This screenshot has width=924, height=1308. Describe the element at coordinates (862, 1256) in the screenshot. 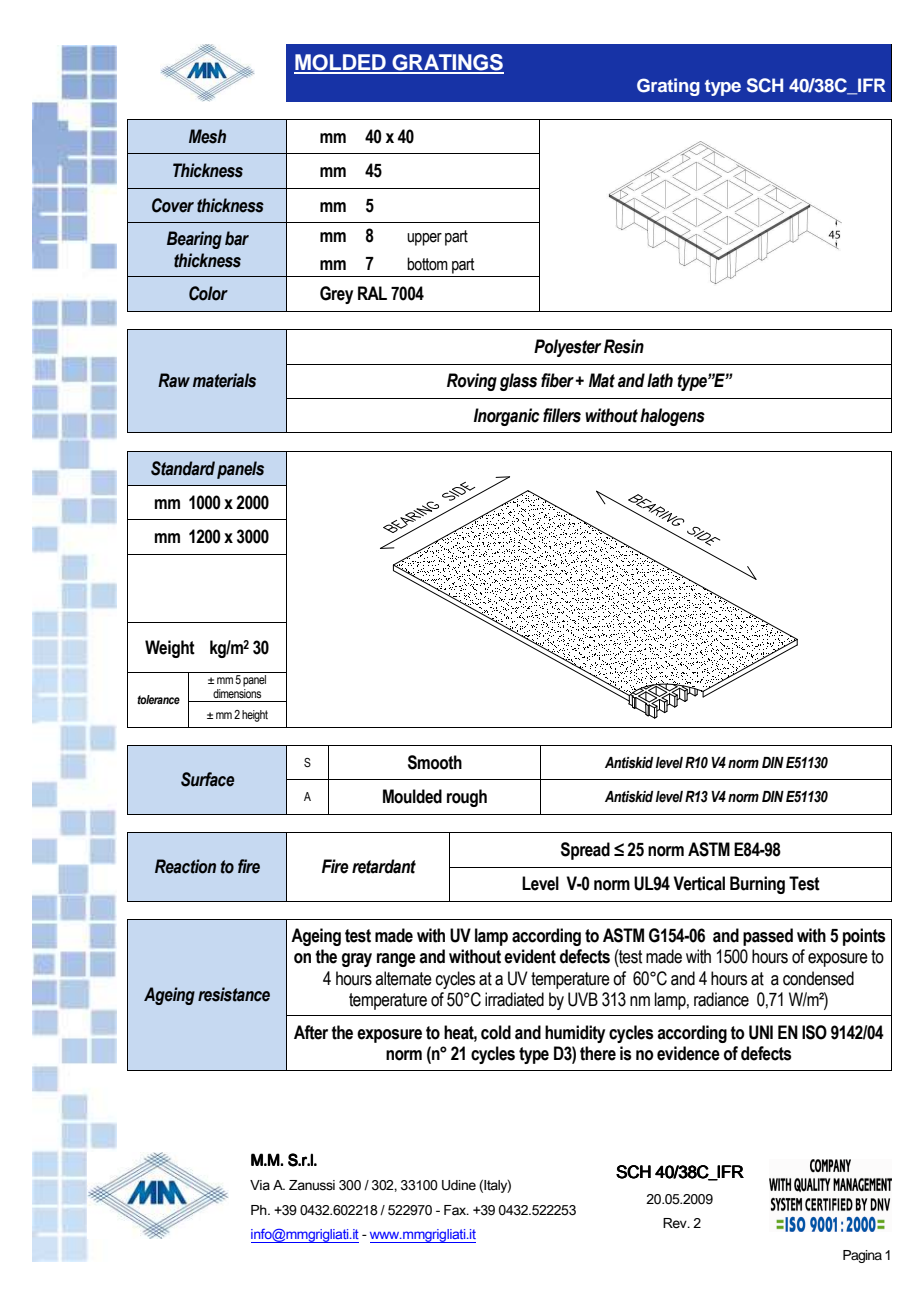

I see `Pagina` at that location.
